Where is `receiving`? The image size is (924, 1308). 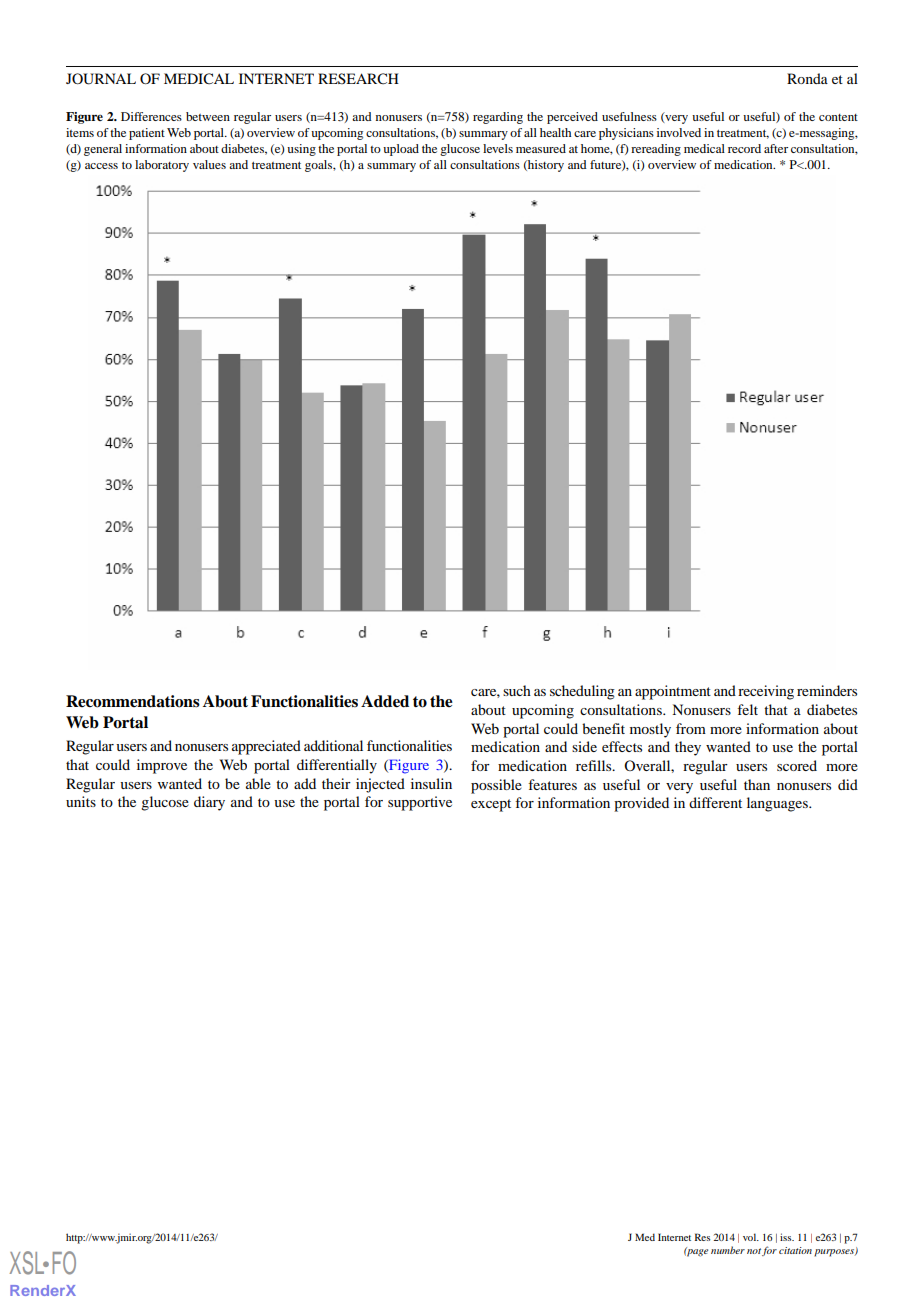 receiving is located at coordinates (766, 692).
